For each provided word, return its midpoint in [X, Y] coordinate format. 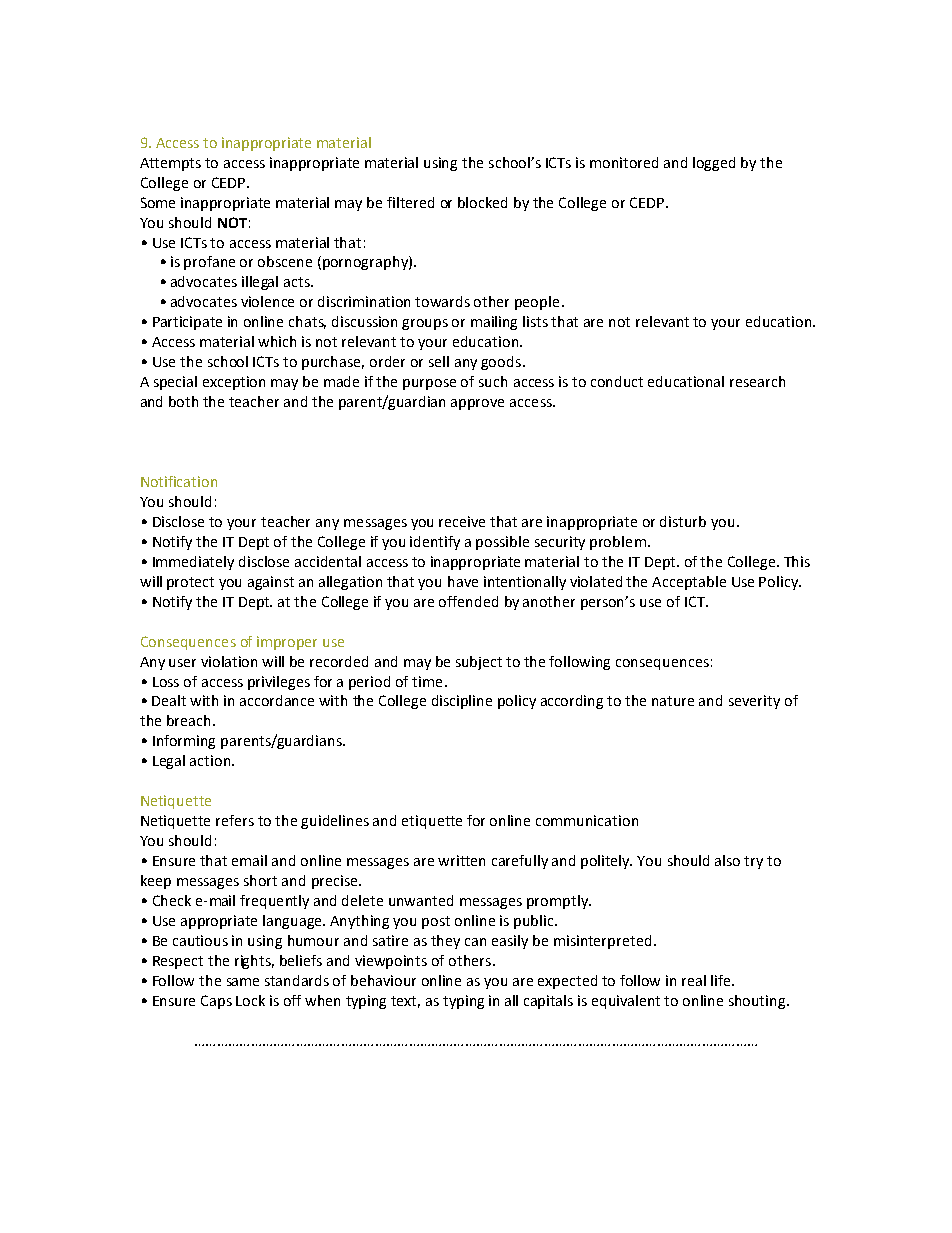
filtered [410, 202]
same [243, 982]
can [475, 942]
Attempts [170, 164]
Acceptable [689, 583]
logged [714, 164]
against [271, 583]
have [463, 581]
